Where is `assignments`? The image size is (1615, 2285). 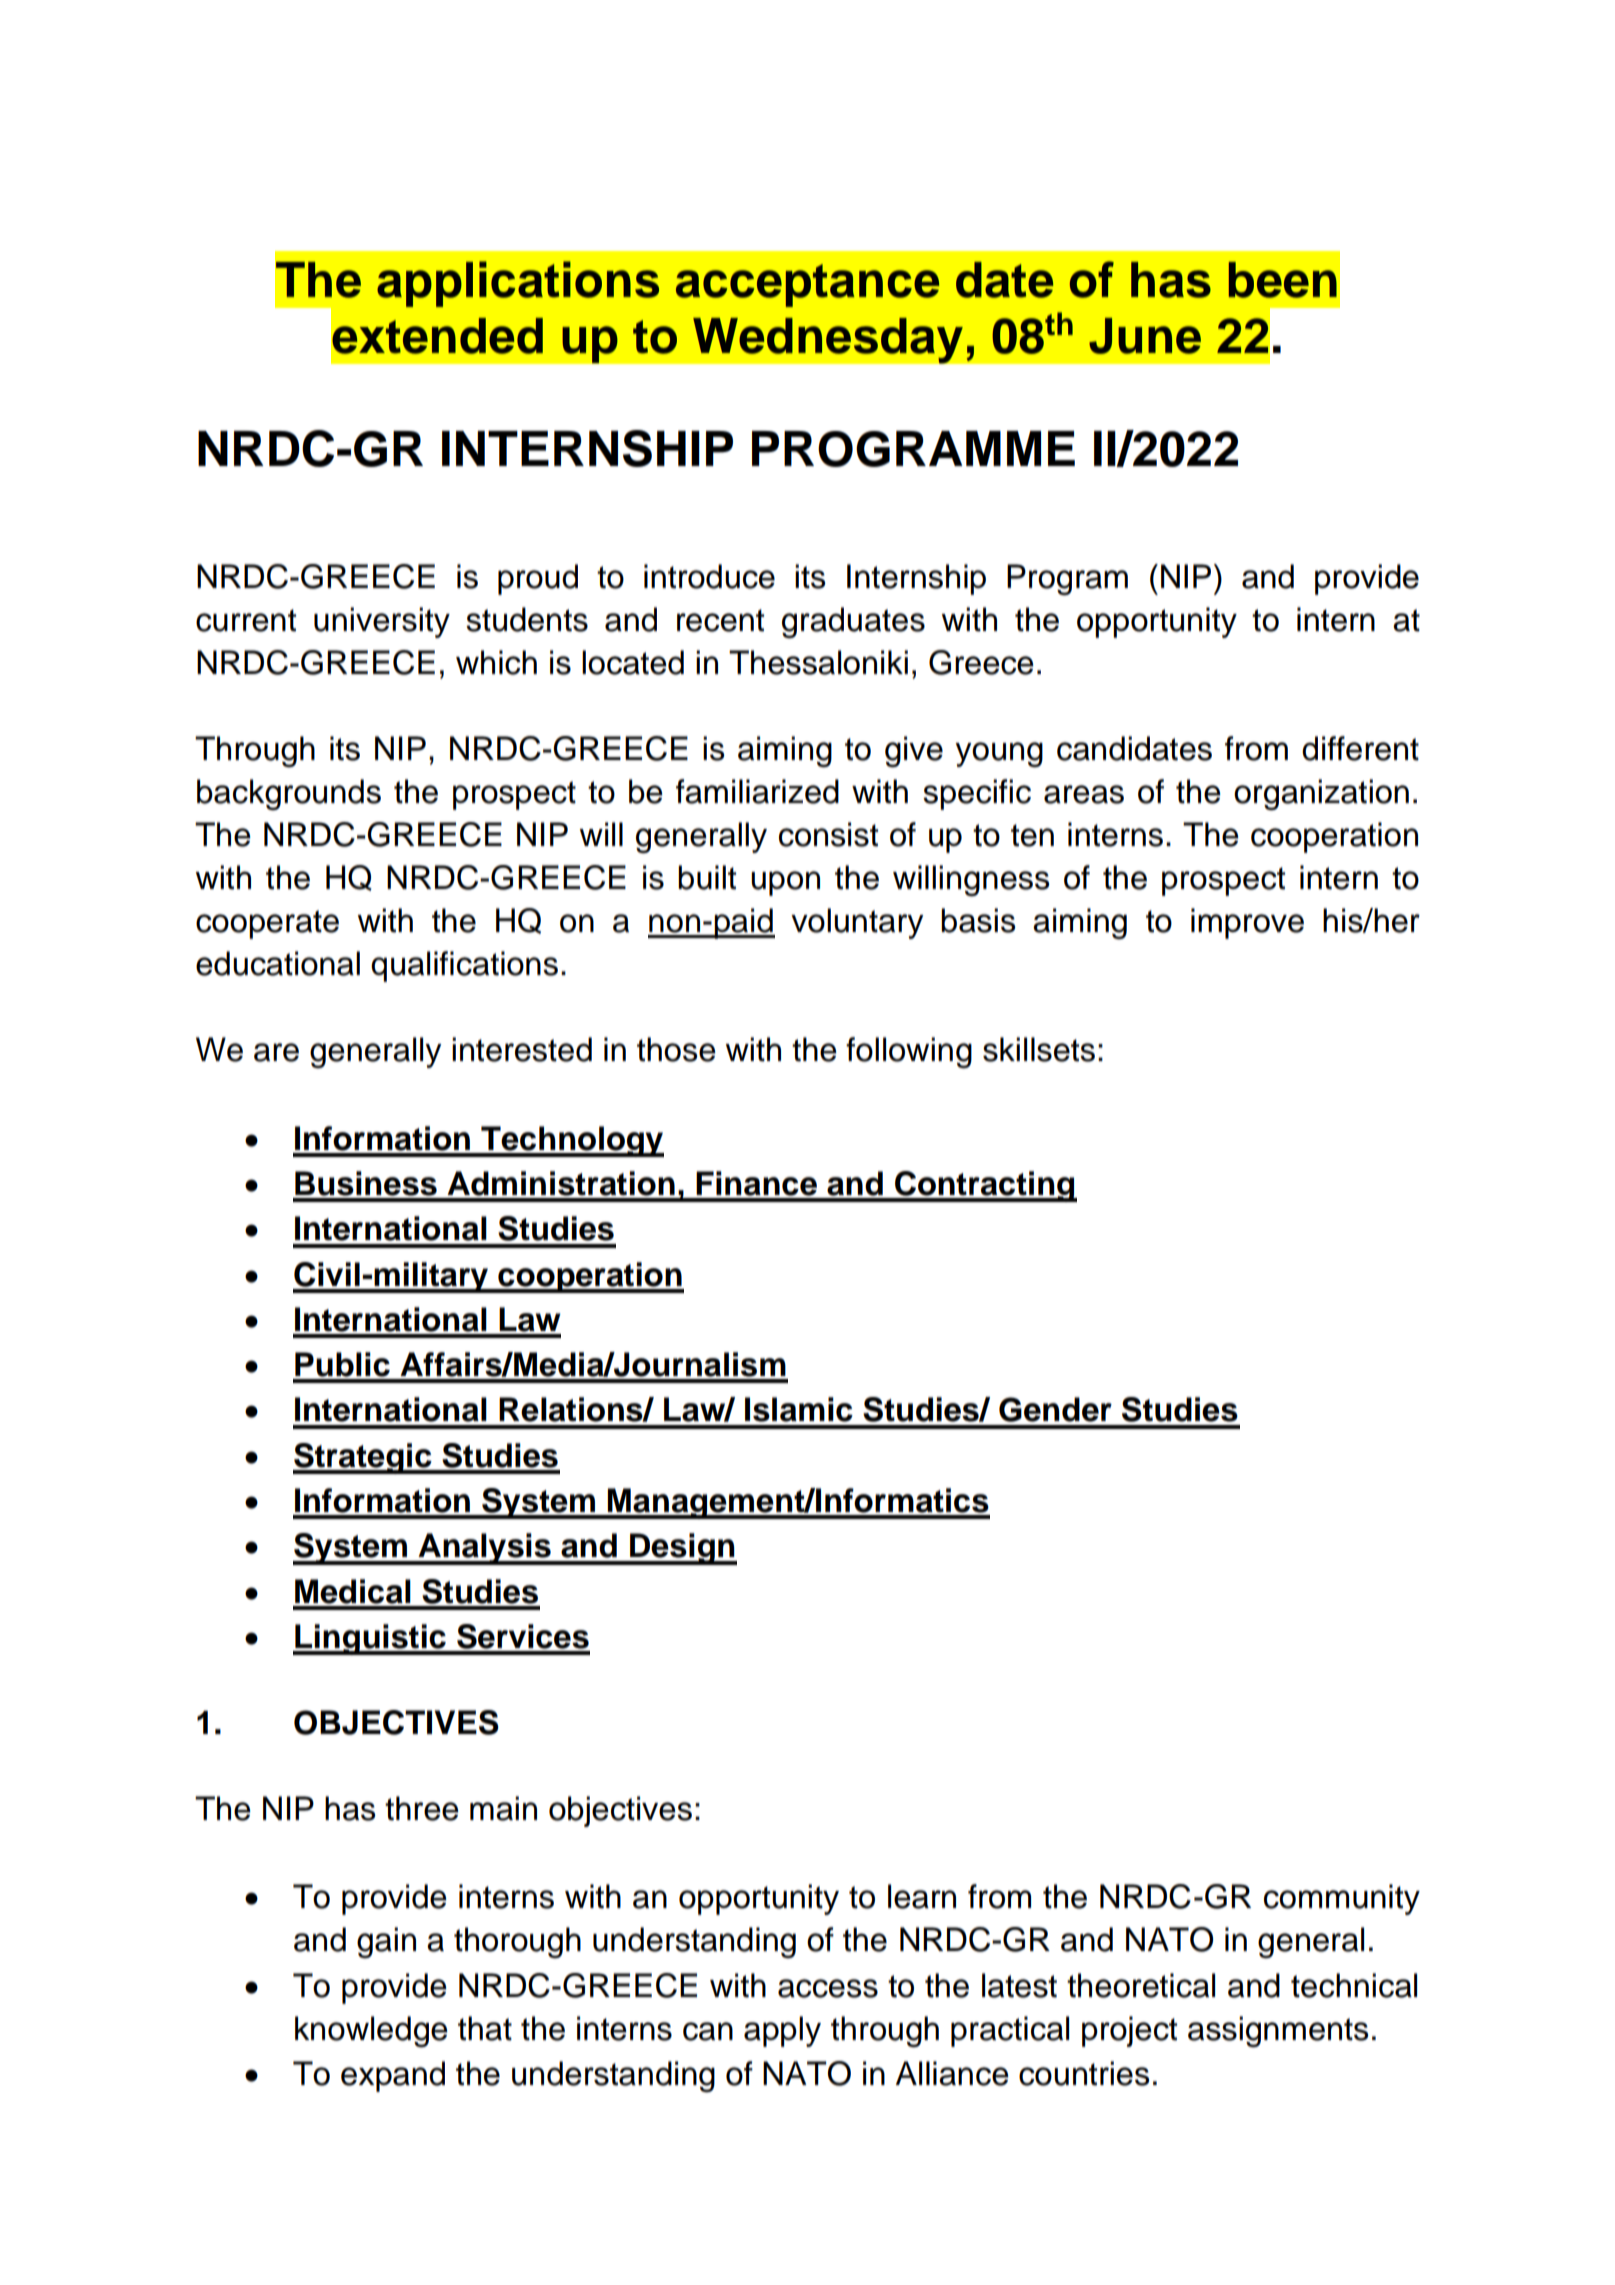
assignments is located at coordinates (1278, 2031).
